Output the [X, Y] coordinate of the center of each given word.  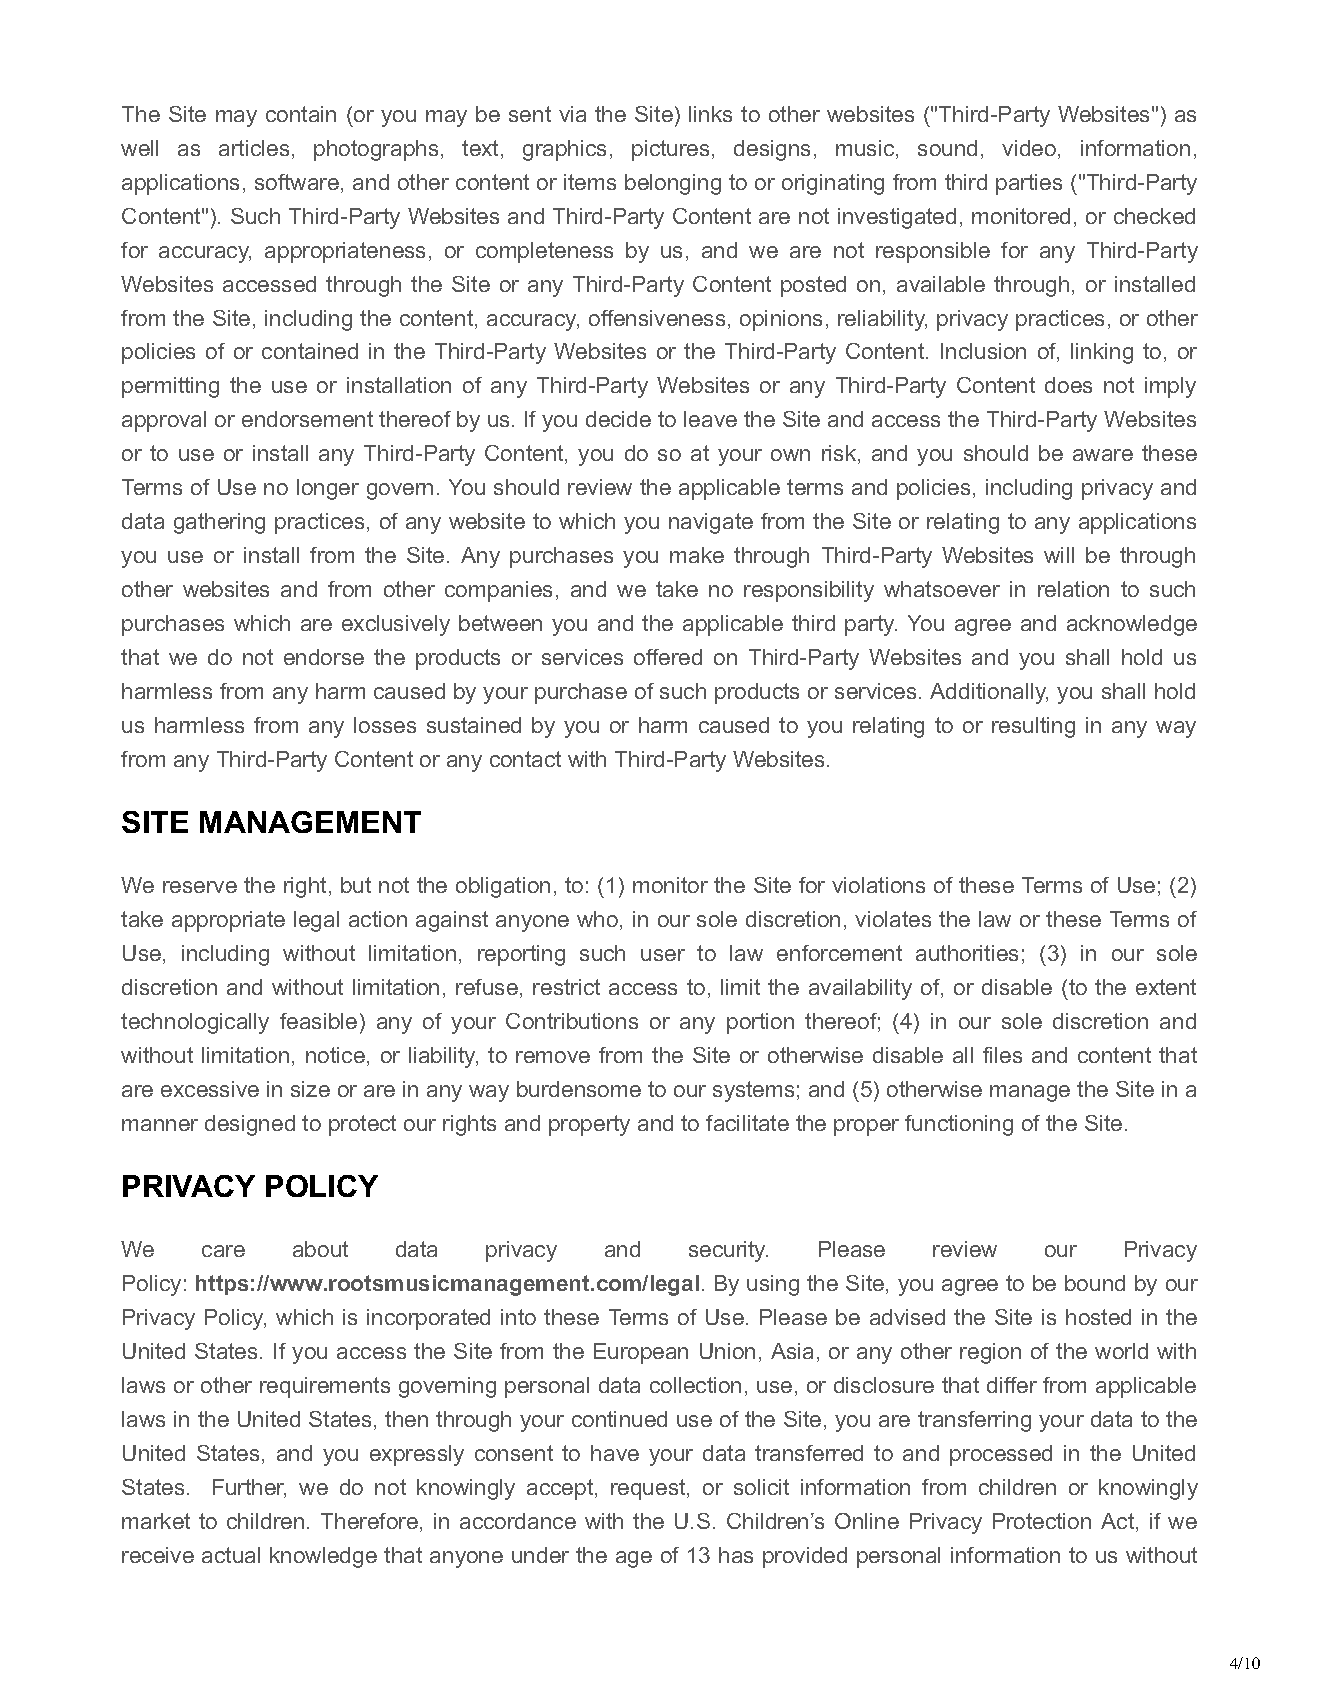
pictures [670, 150]
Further [249, 1488]
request [649, 1489]
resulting [1033, 727]
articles [254, 148]
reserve [200, 887]
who [597, 919]
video [1029, 148]
